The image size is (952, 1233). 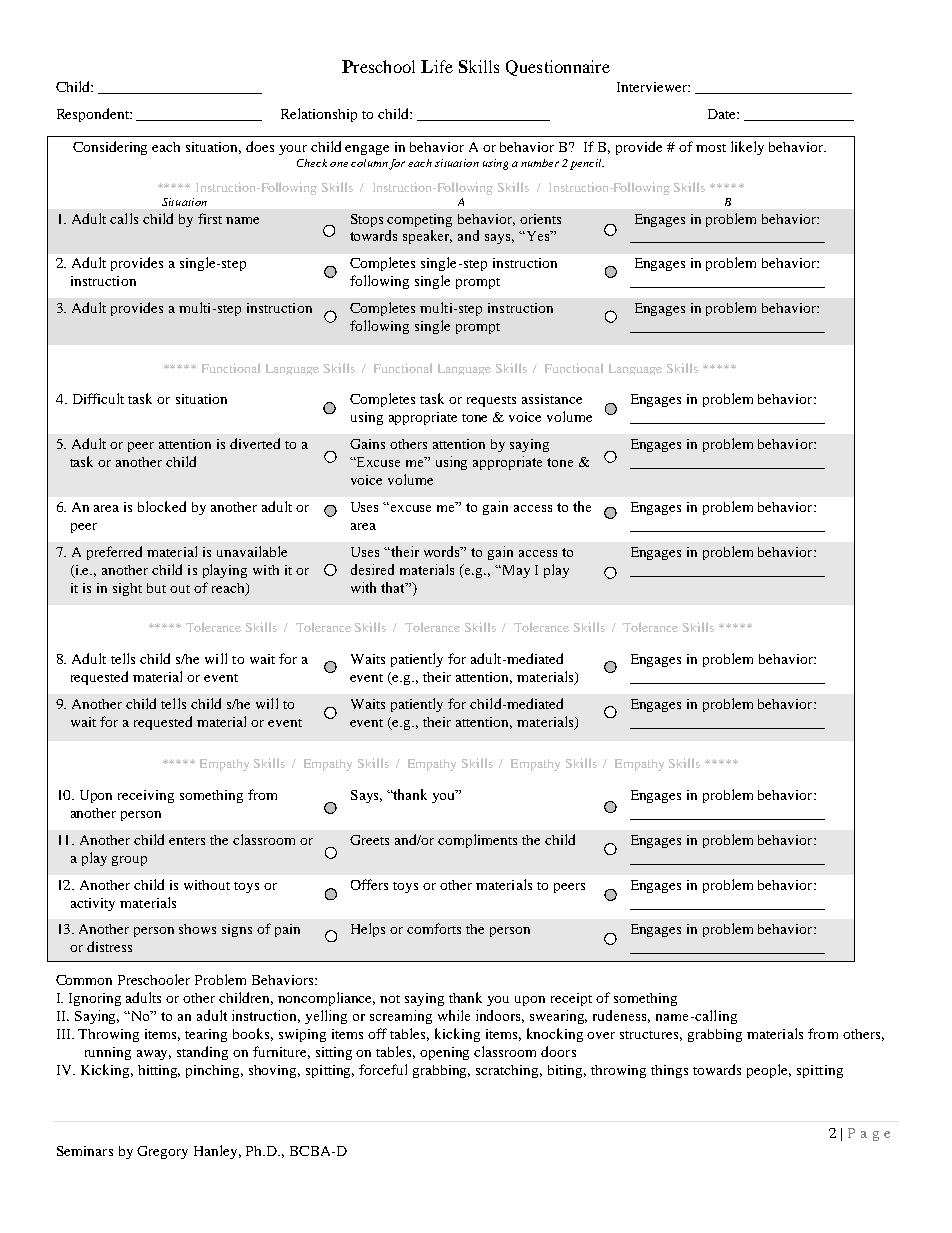 What do you see at coordinates (711, 148) in the screenshot?
I see `most` at bounding box center [711, 148].
